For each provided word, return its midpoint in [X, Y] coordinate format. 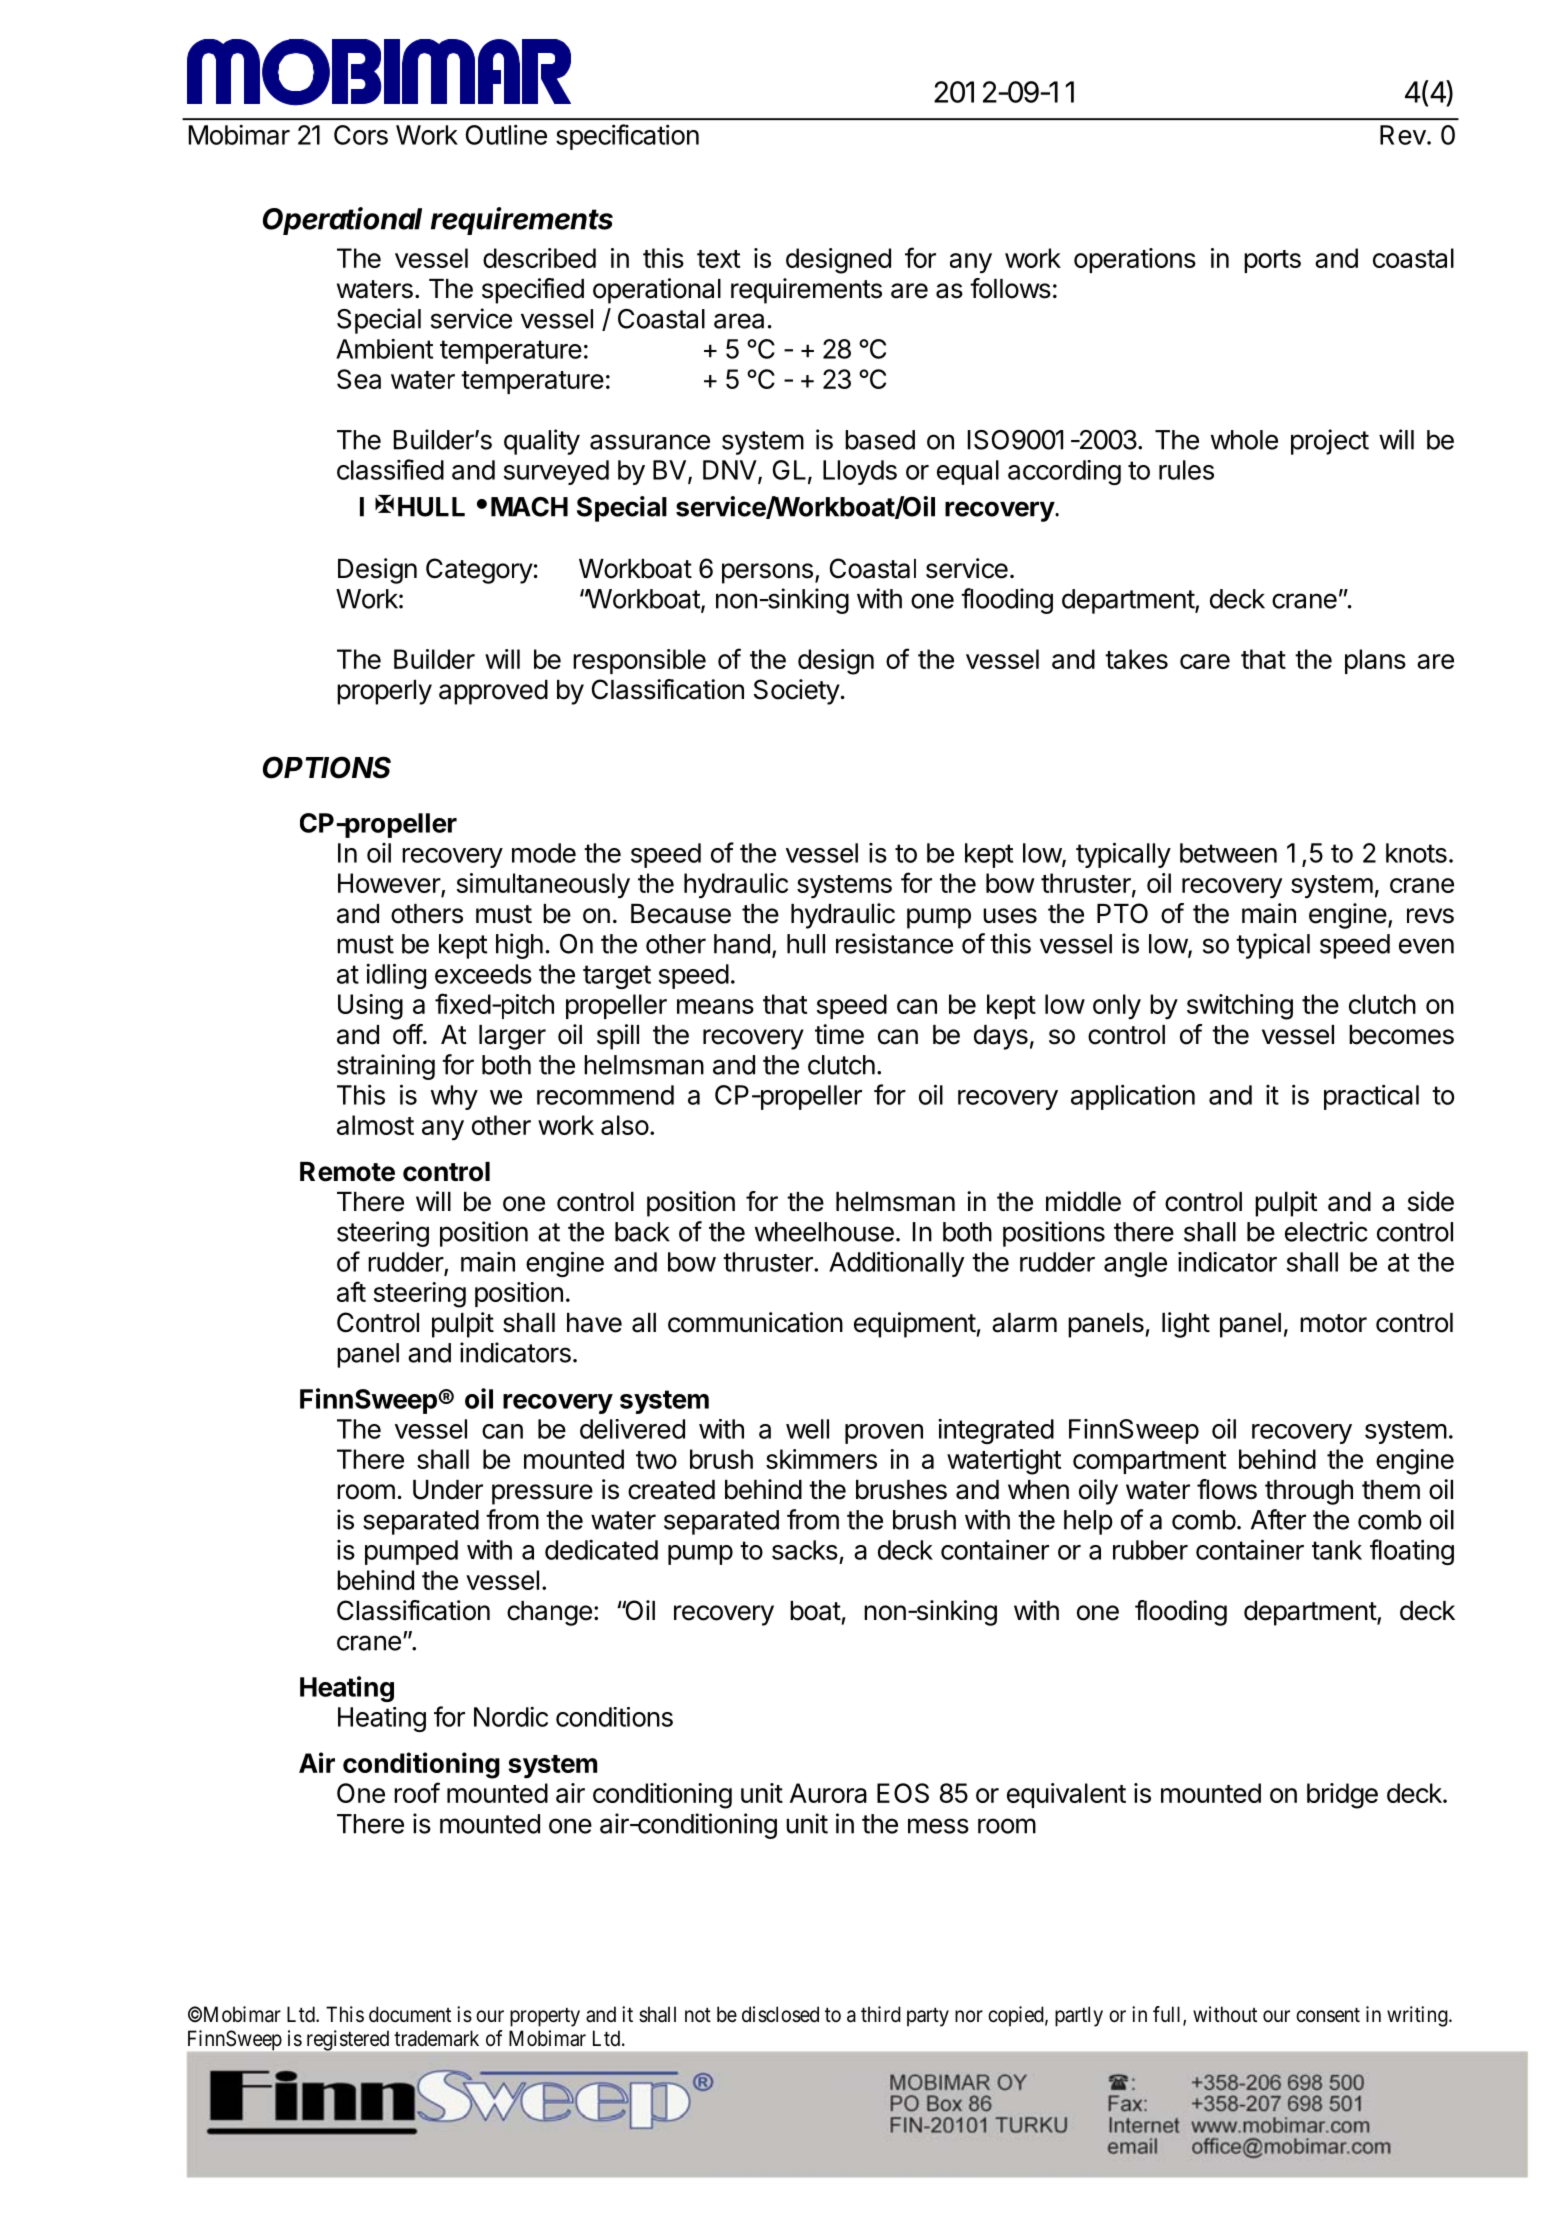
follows [1010, 288]
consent [1328, 2015]
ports [1272, 261]
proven [884, 1434]
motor [1333, 1323]
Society [797, 692]
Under [448, 1490]
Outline [506, 134]
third [881, 2014]
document [410, 2014]
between [1228, 853]
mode [544, 853]
